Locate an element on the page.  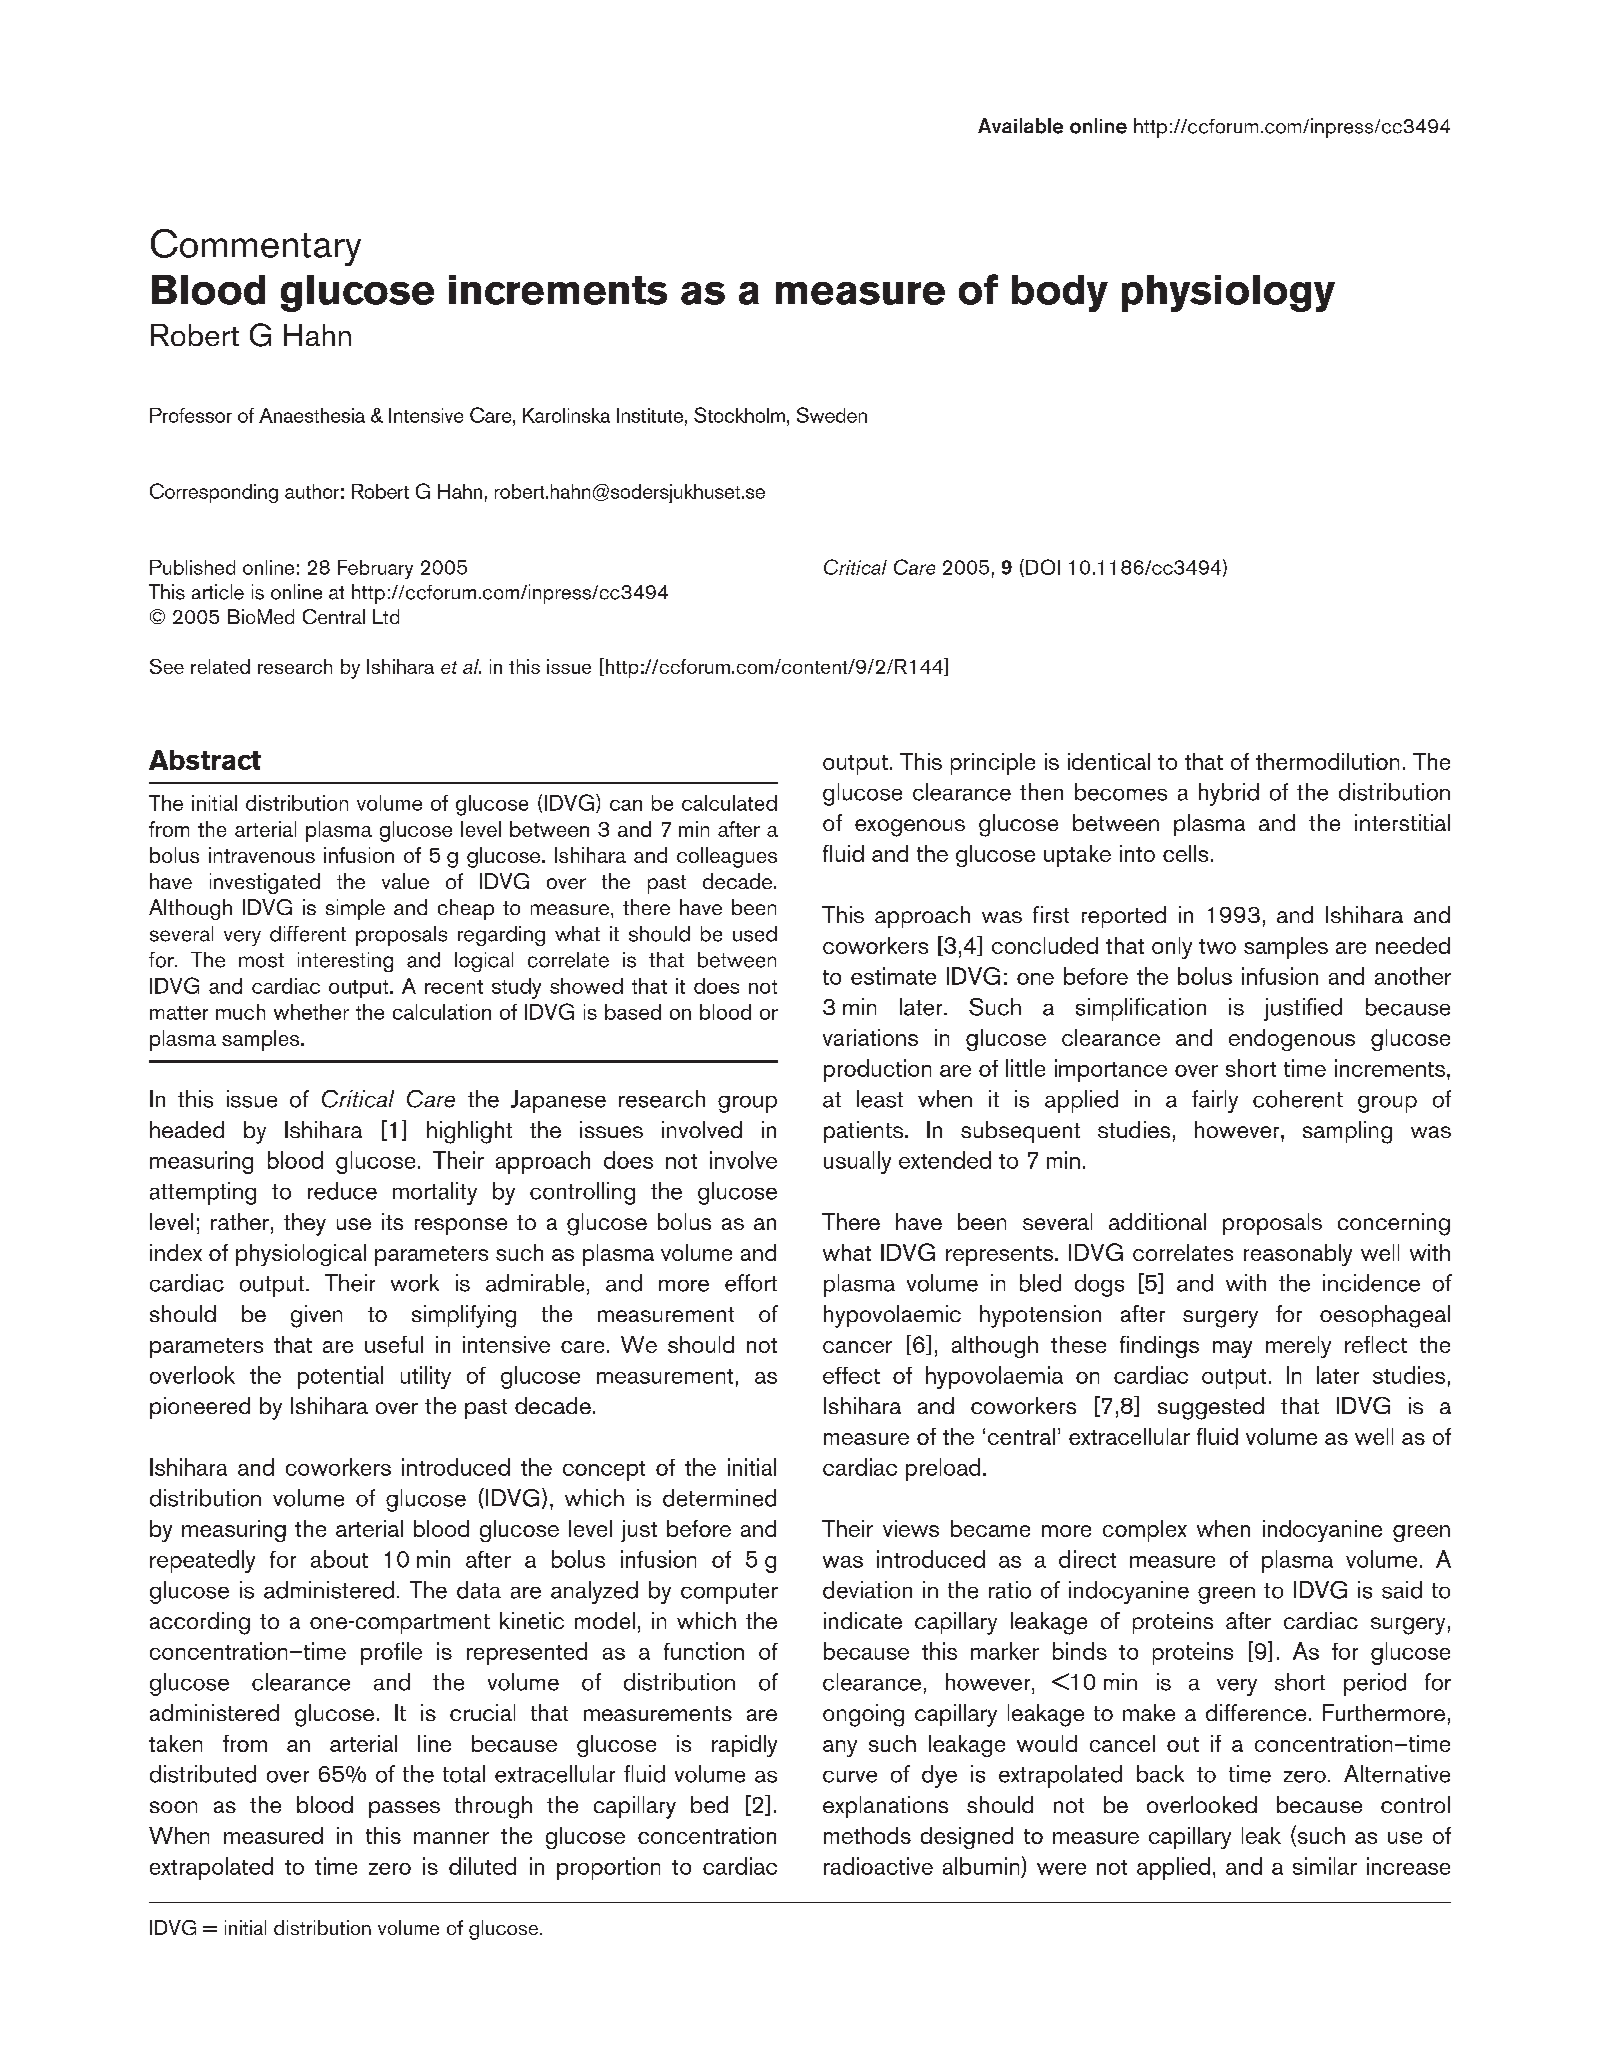
Abstract is located at coordinates (205, 760).
